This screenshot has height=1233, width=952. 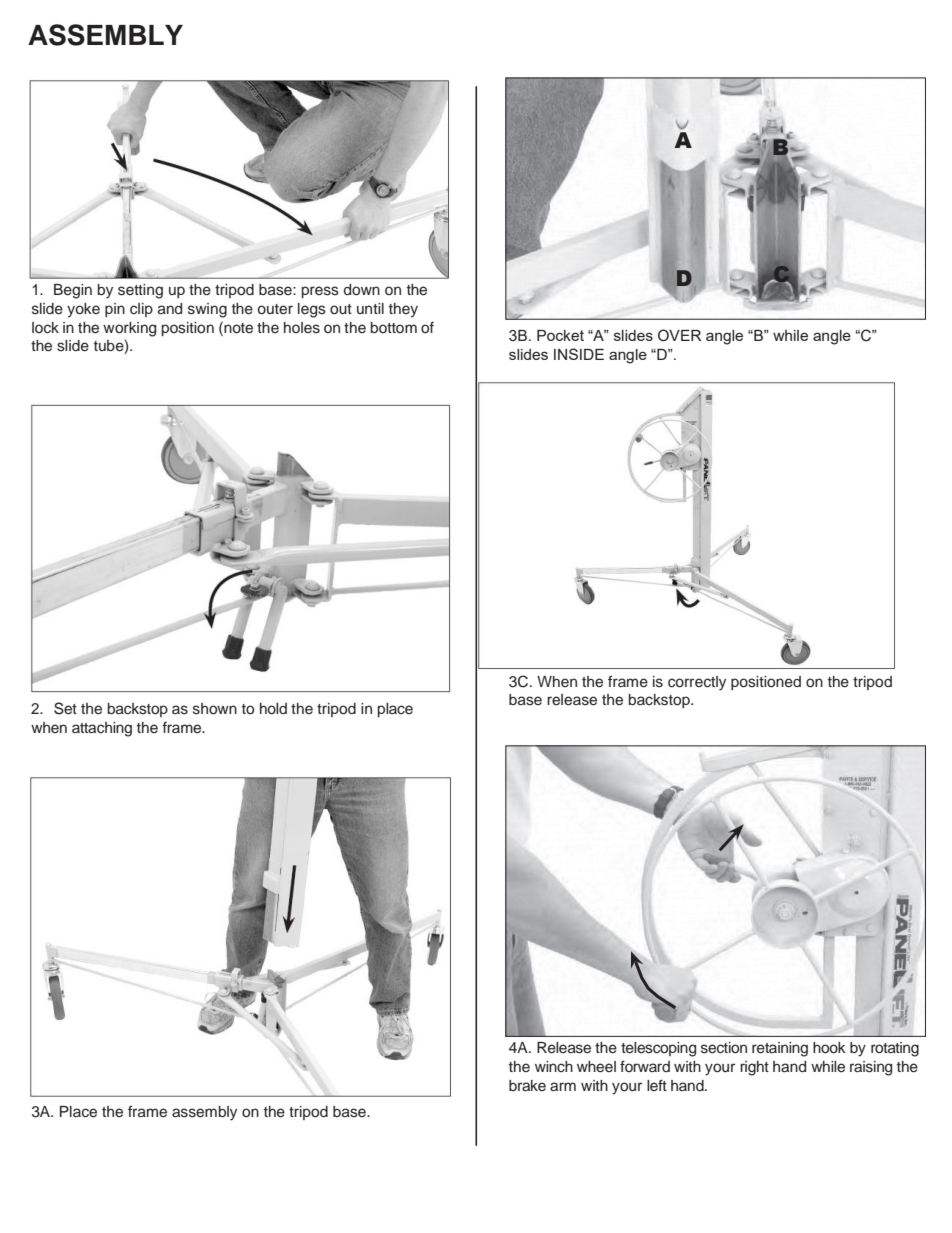 I want to click on they, so click(x=403, y=310).
